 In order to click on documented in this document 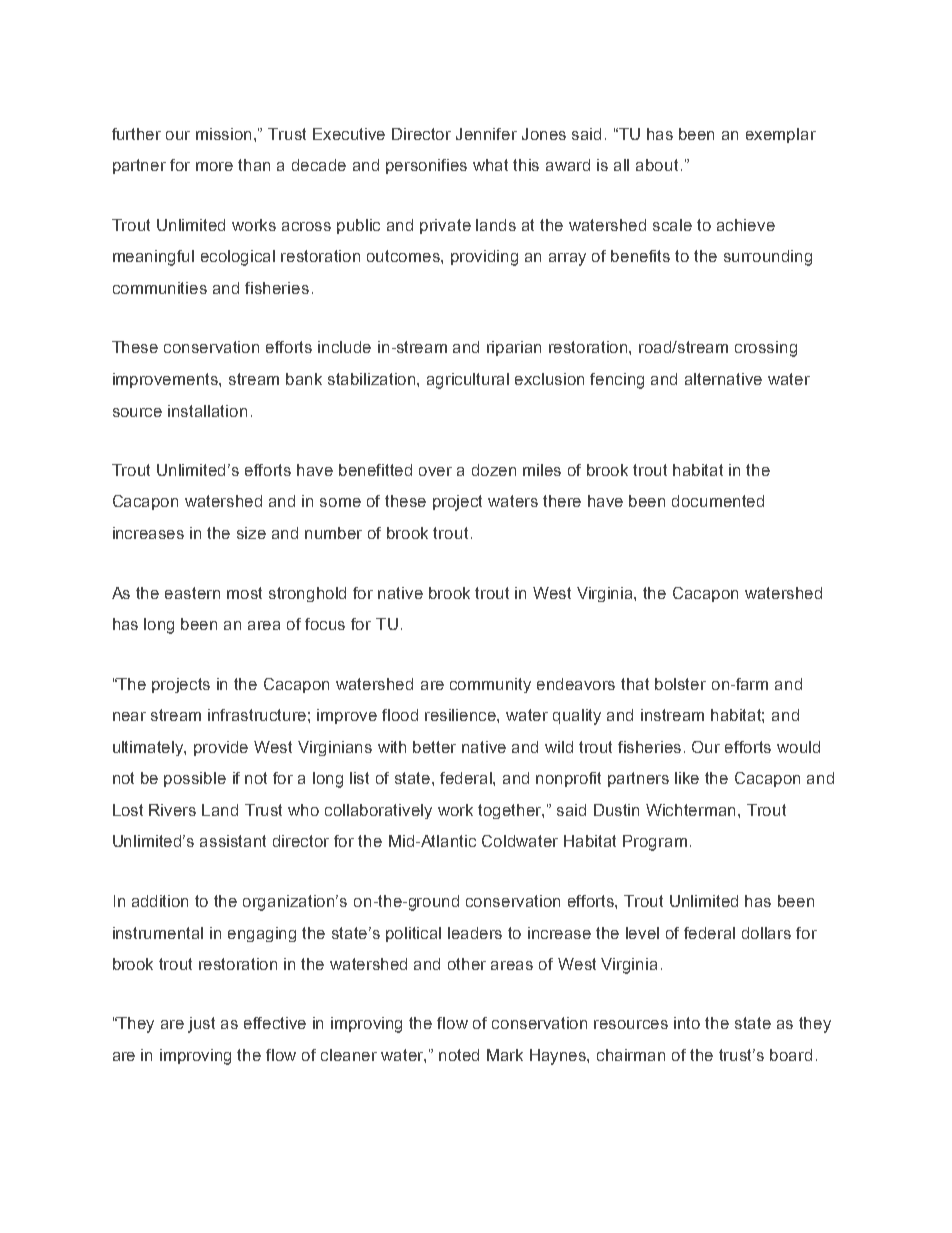, I will do `click(718, 501)`.
